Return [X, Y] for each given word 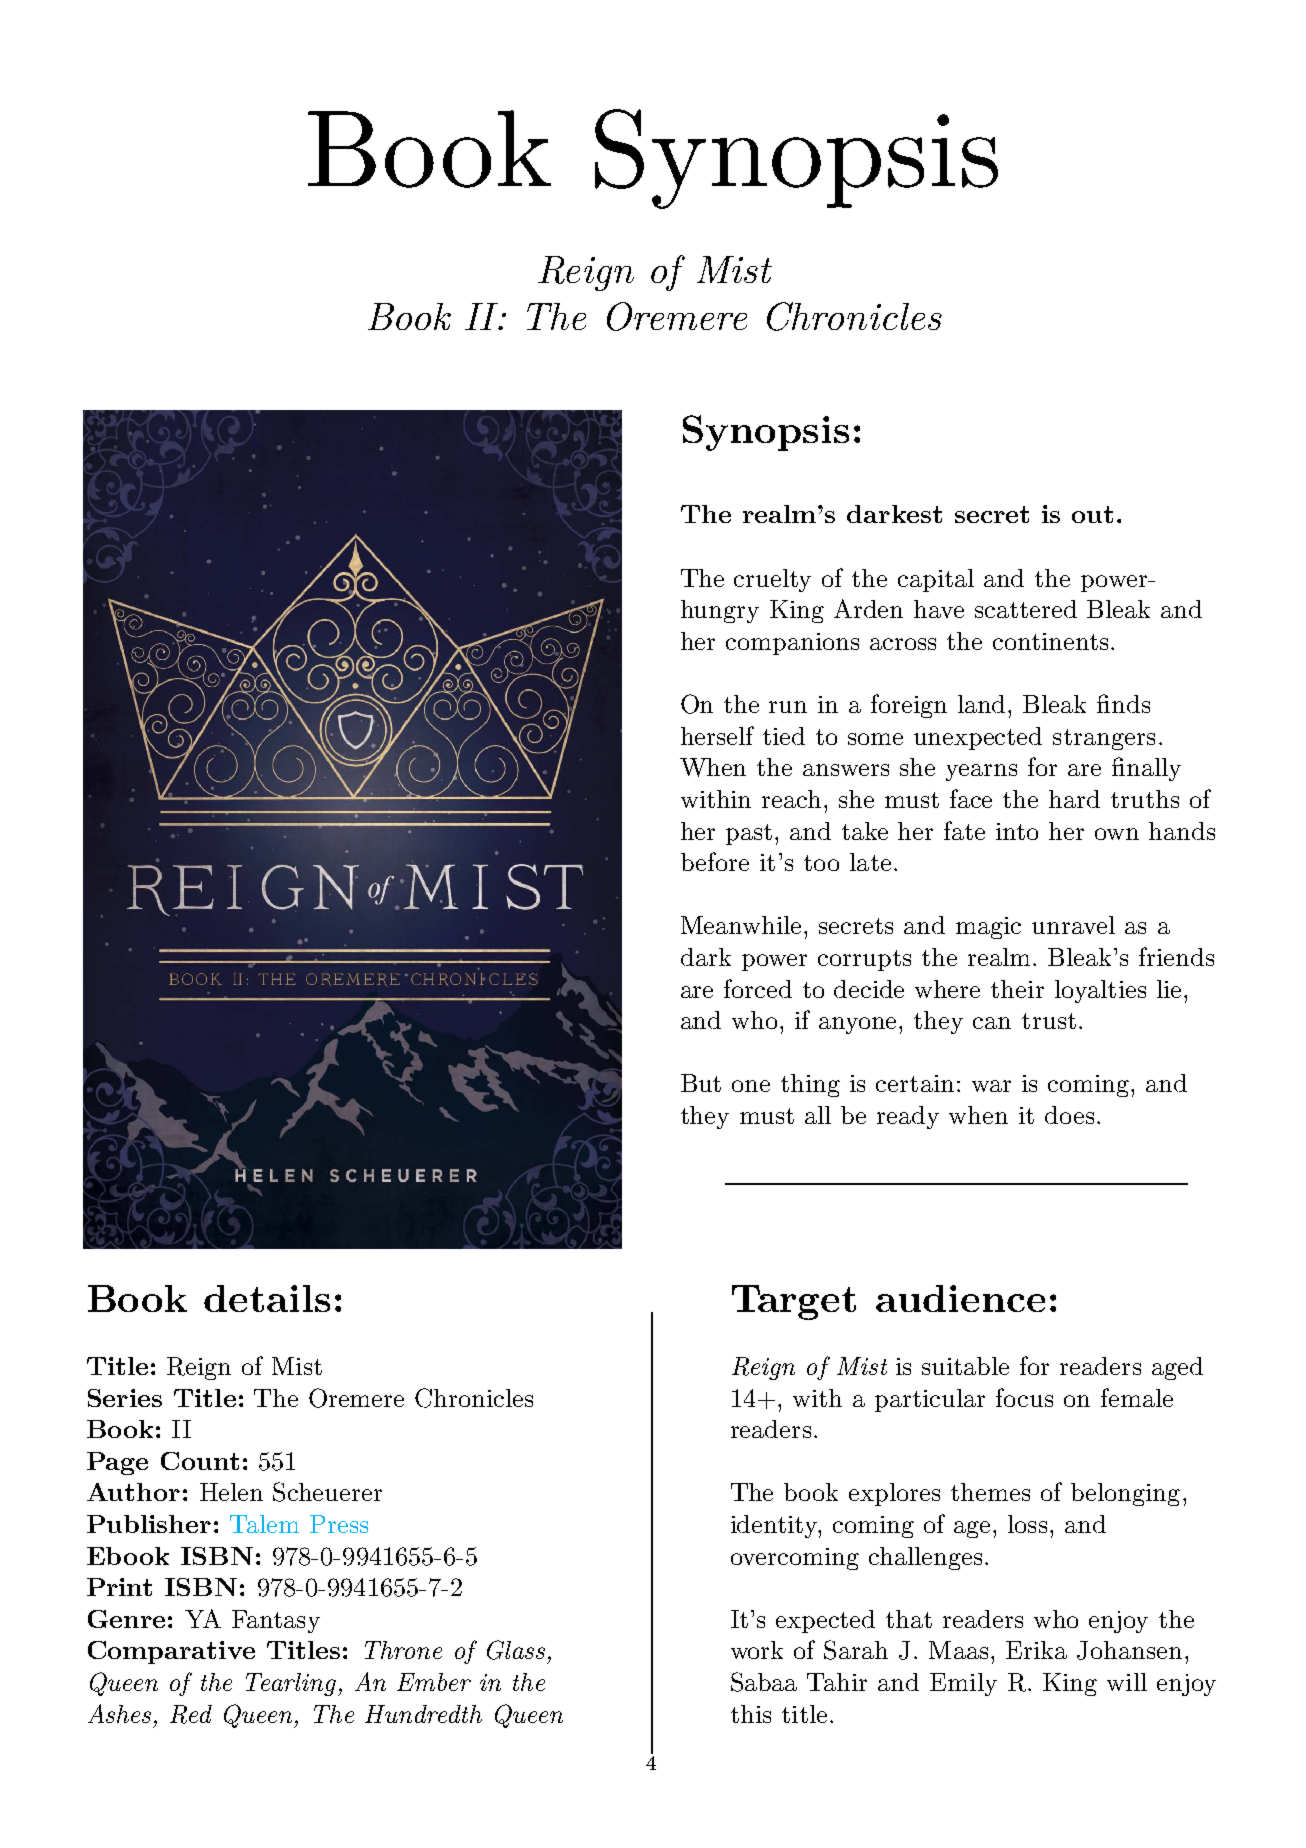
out [1092, 514]
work [757, 1650]
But [701, 1083]
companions [792, 644]
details [267, 1298]
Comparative [171, 1652]
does [1069, 1115]
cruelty [772, 580]
